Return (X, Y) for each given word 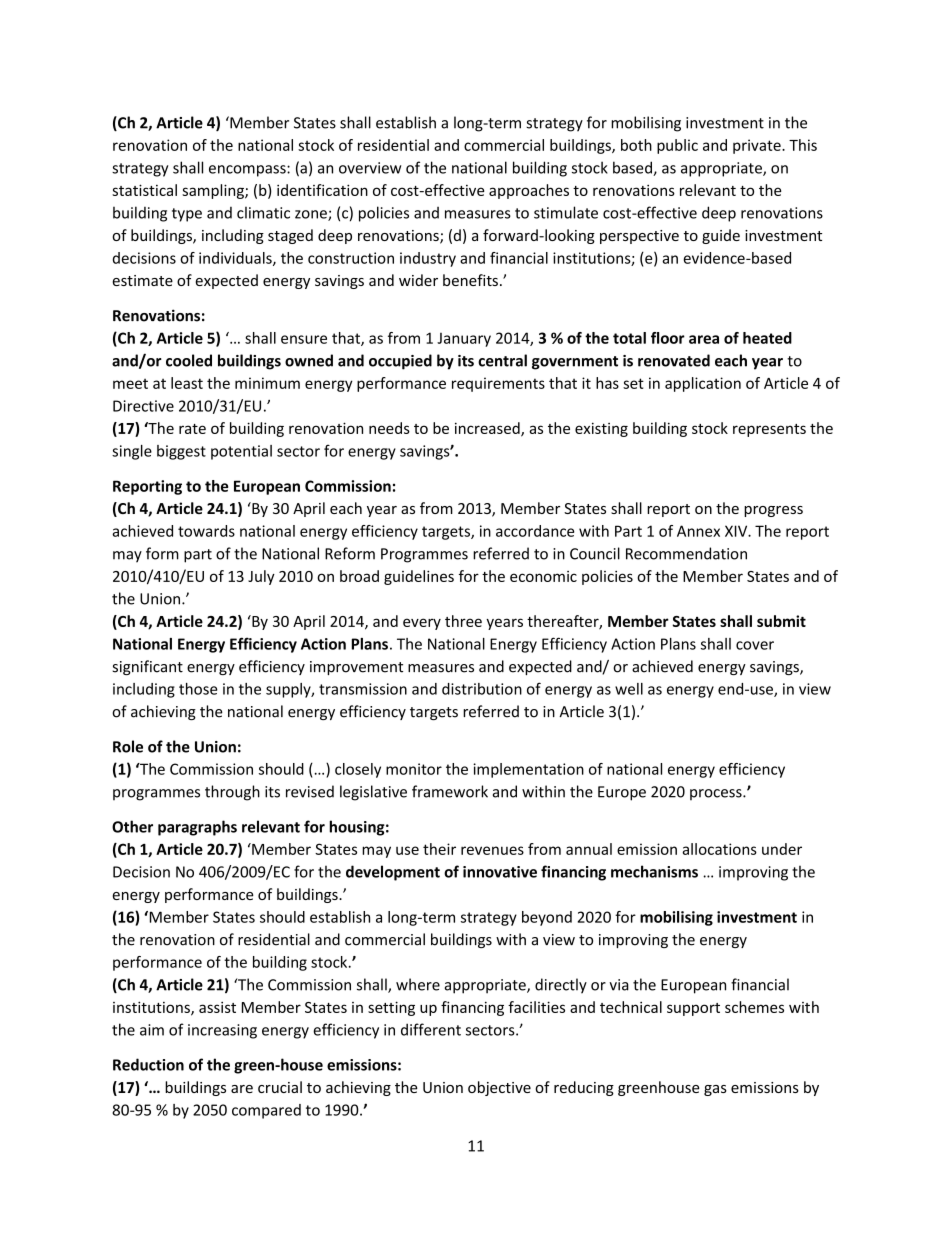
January (464, 340)
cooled (189, 360)
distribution (482, 689)
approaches (529, 191)
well (629, 689)
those (198, 689)
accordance (535, 531)
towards (206, 531)
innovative (500, 872)
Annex (698, 531)
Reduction (148, 1064)
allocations (719, 849)
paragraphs (197, 828)
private (758, 146)
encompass (248, 171)
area (704, 339)
